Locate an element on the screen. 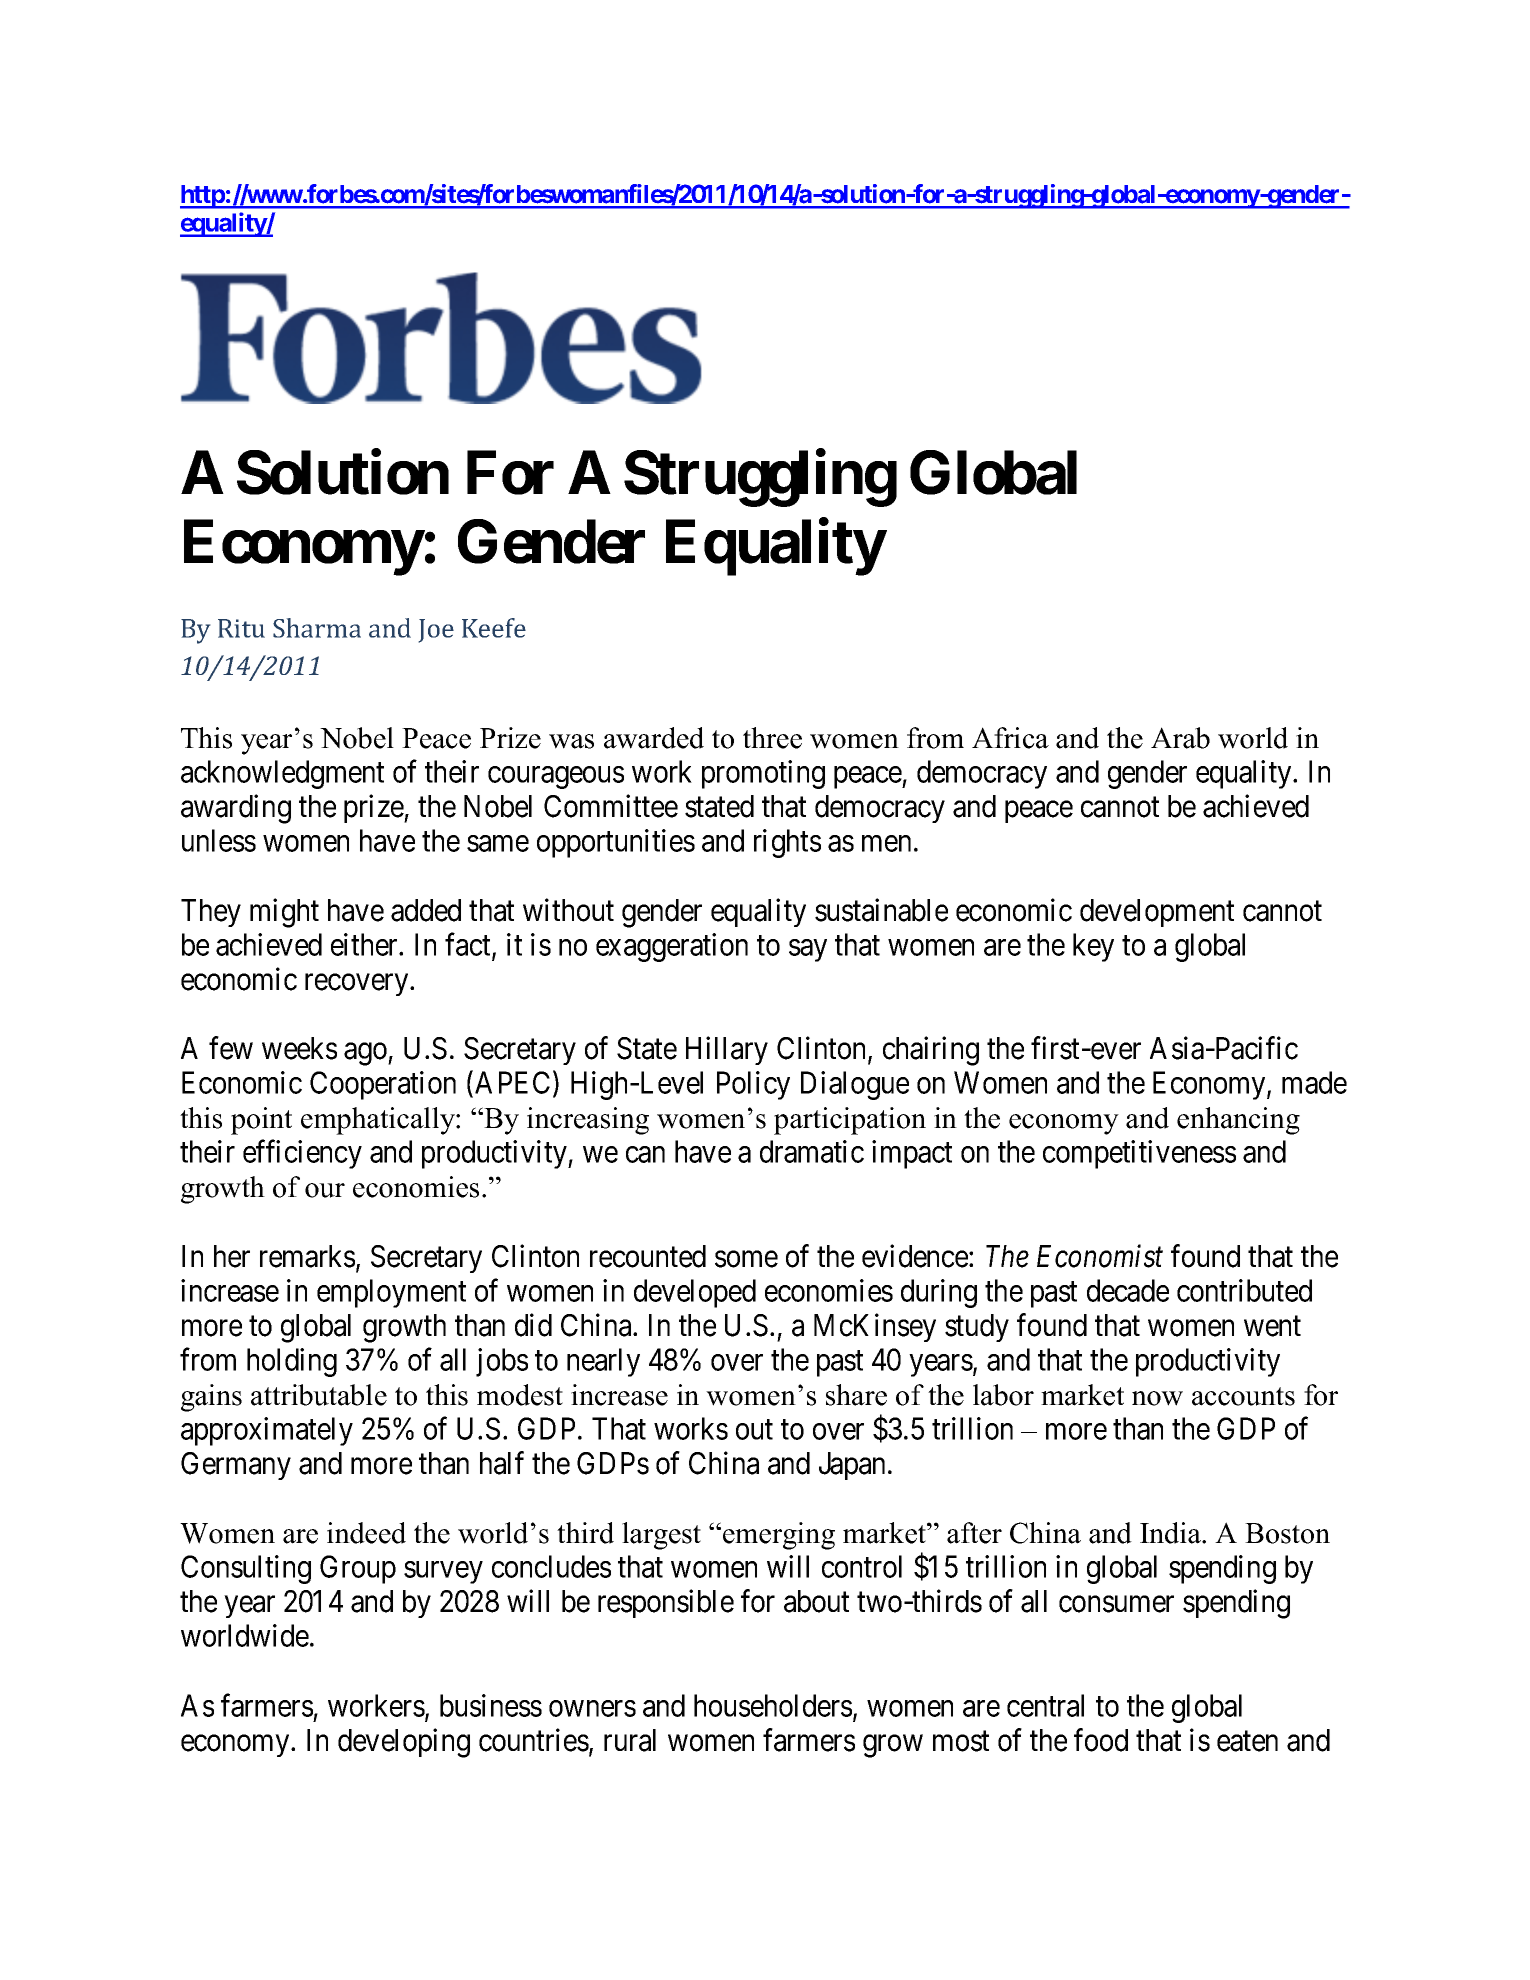 This screenshot has height=1980, width=1530. developing is located at coordinates (404, 1743).
